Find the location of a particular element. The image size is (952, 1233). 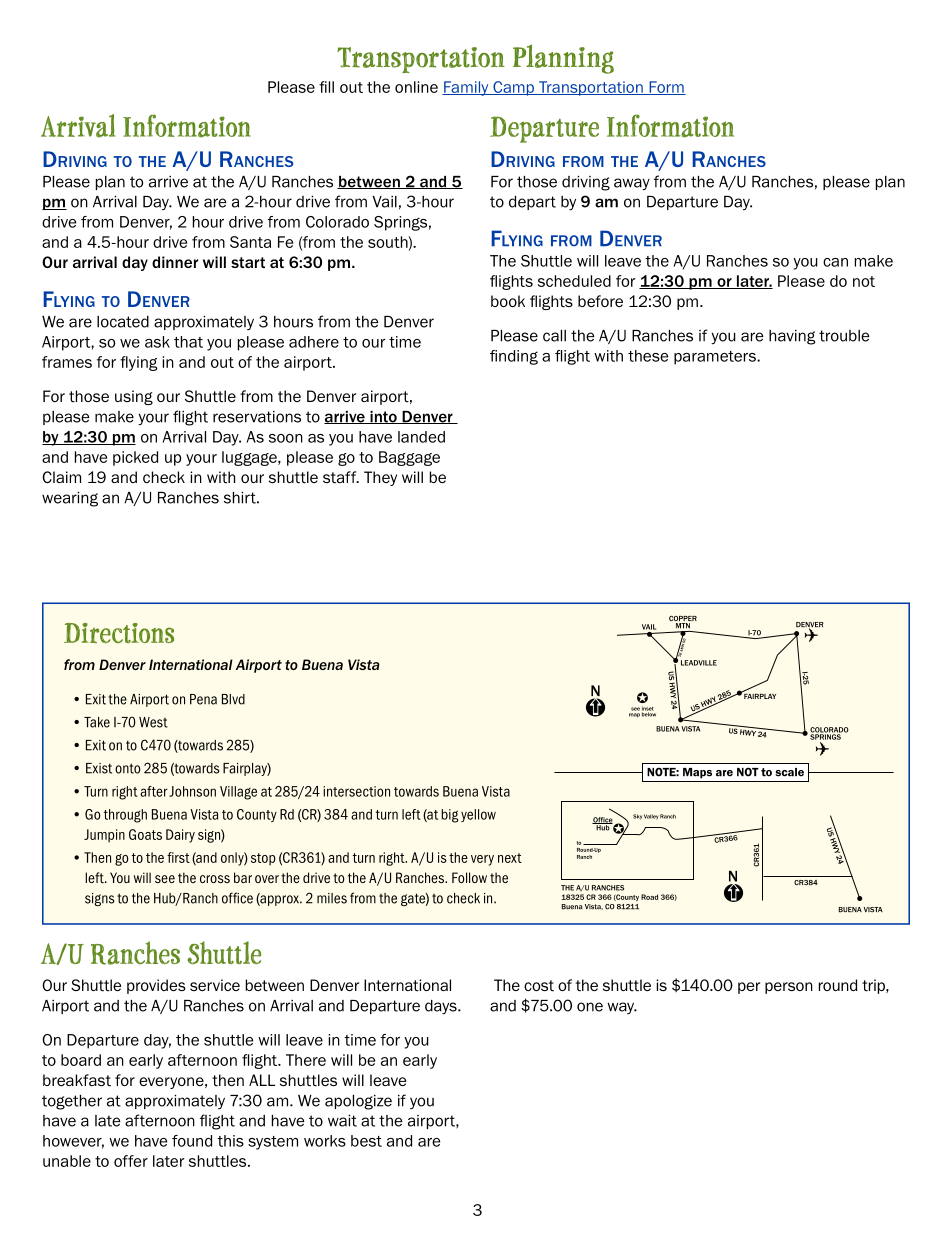

book is located at coordinates (508, 301).
